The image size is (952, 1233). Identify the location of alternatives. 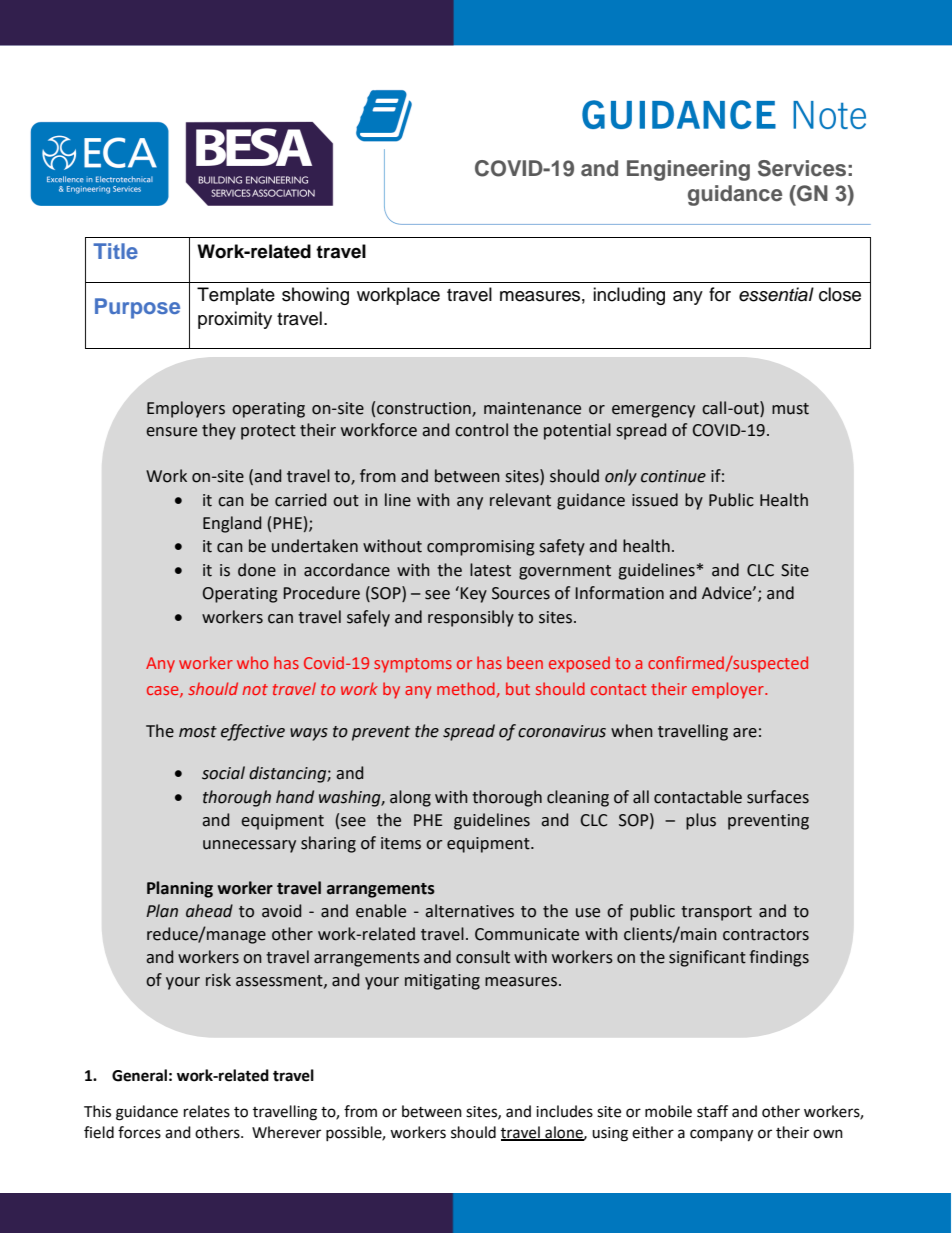
(469, 911).
